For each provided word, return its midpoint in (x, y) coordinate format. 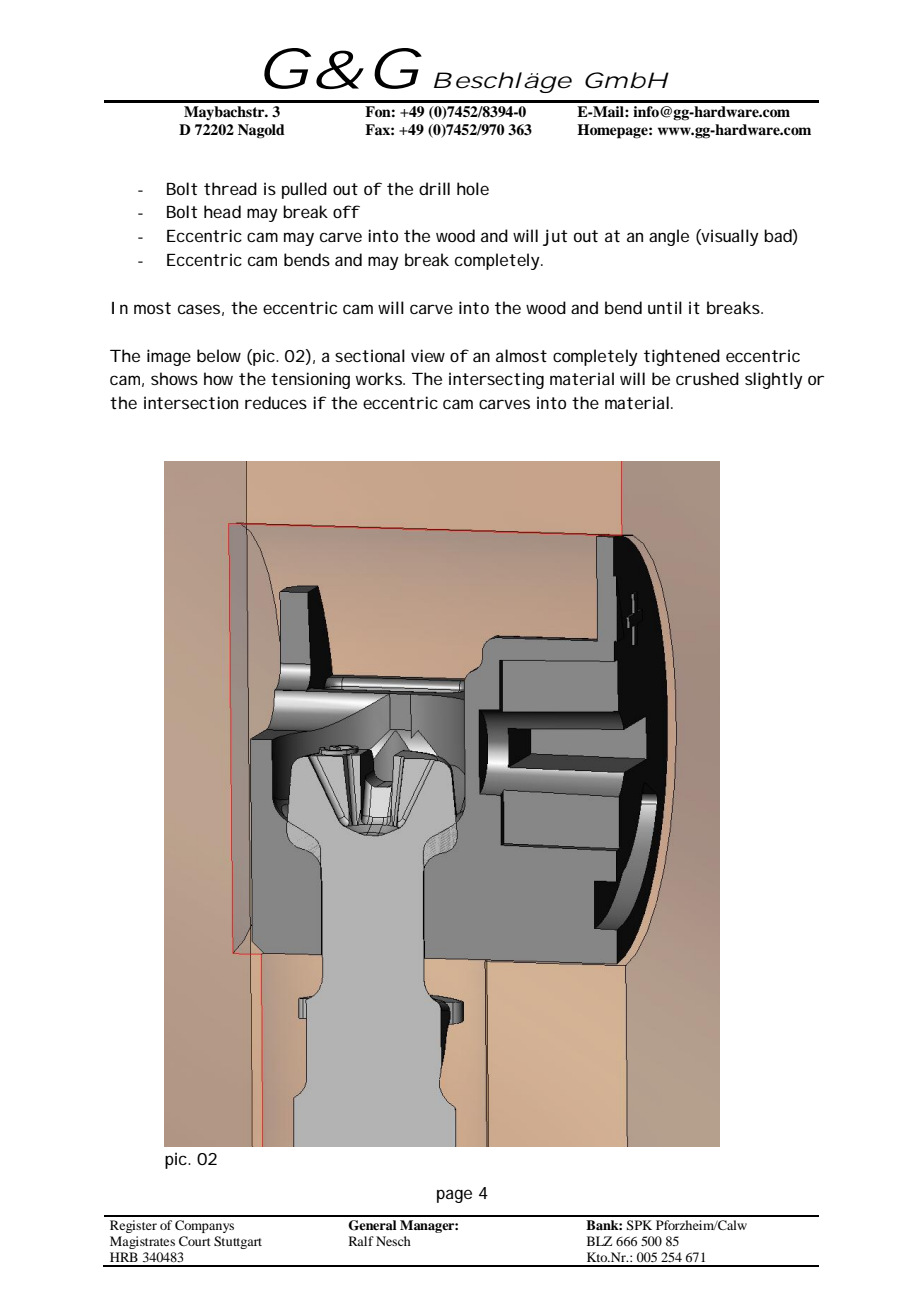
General (372, 1225)
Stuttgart (238, 1242)
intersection (191, 402)
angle (669, 237)
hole (473, 188)
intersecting (496, 380)
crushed (707, 378)
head (222, 211)
